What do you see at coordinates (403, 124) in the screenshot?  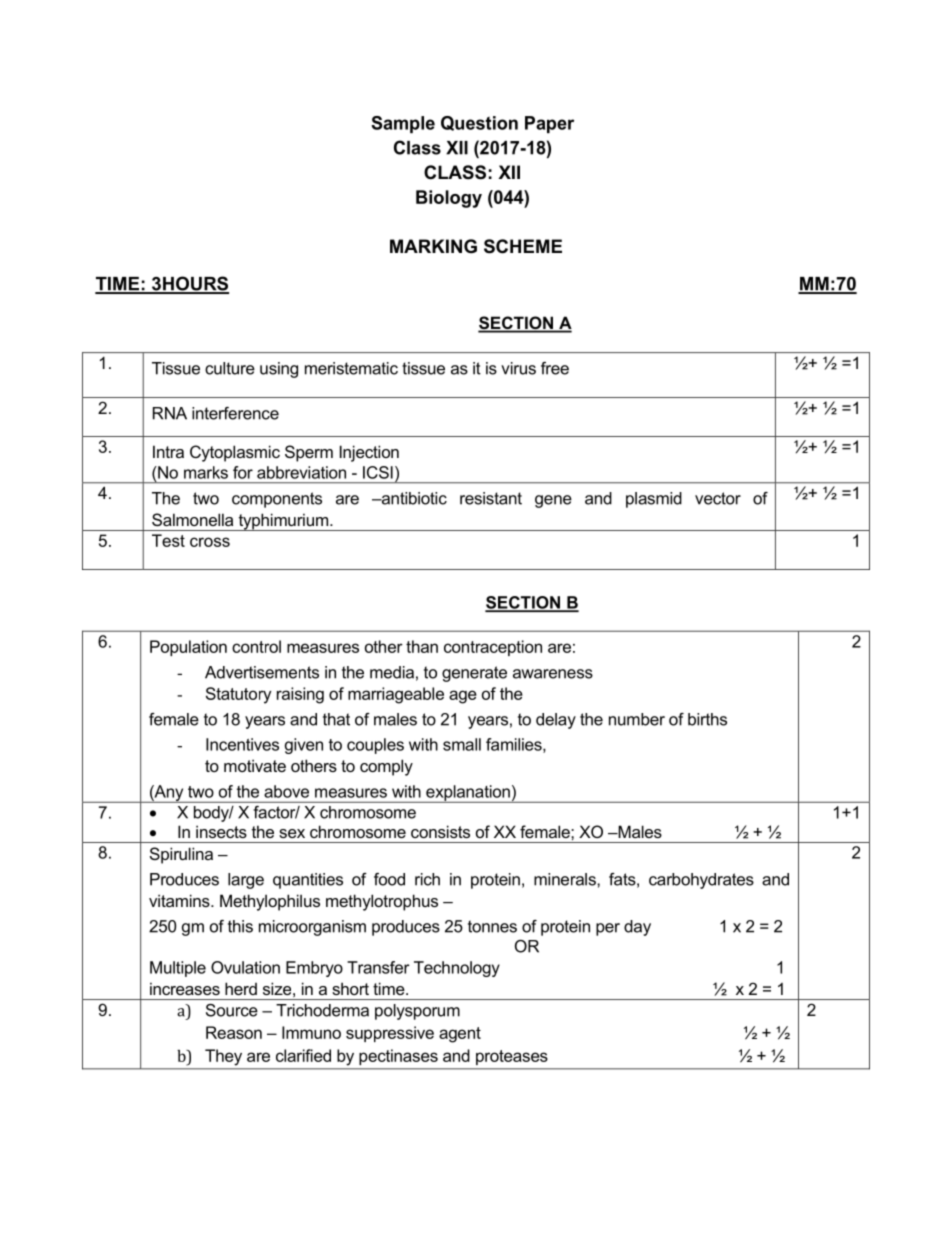 I see `Sample` at bounding box center [403, 124].
